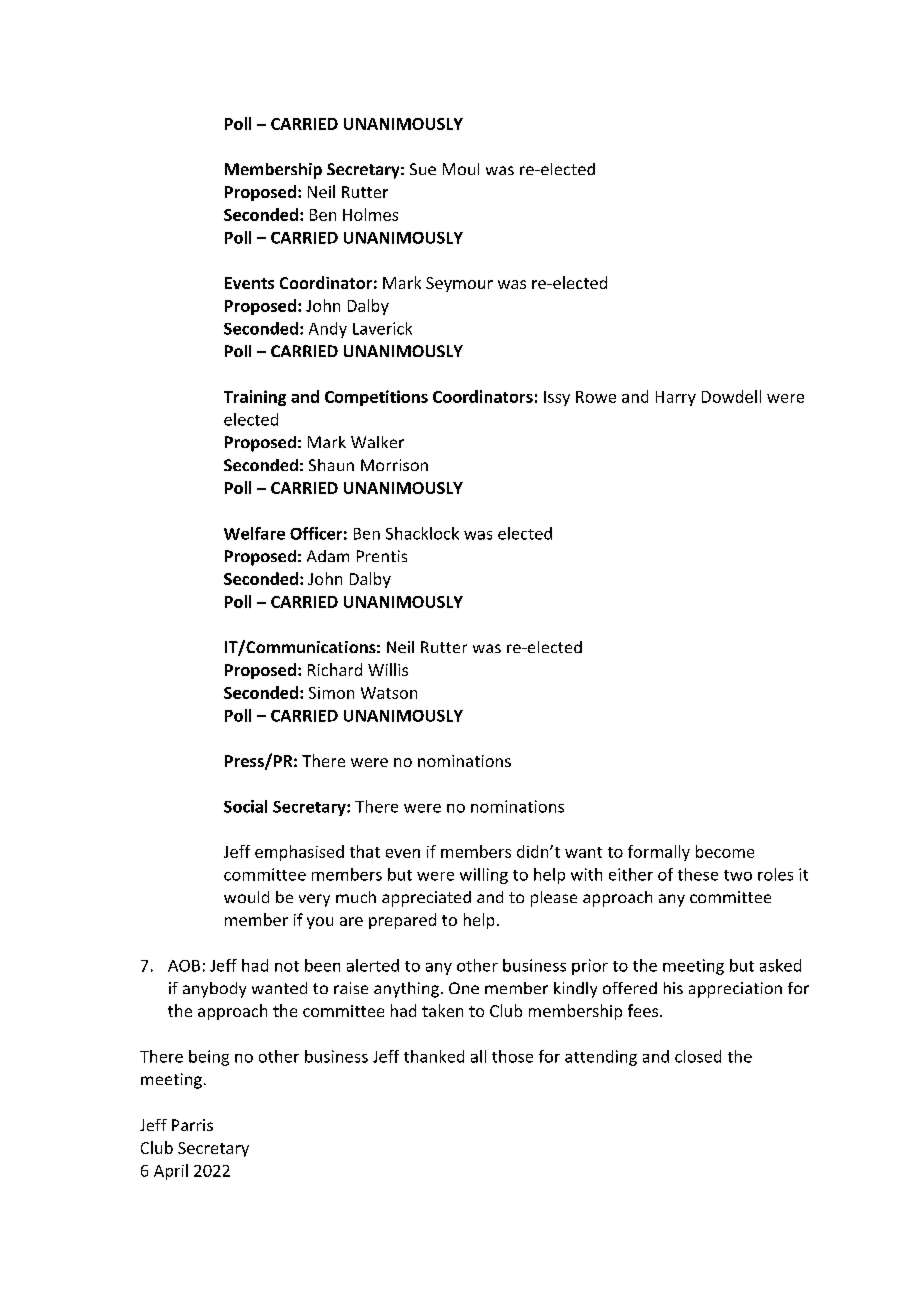  I want to click on Welfare, so click(254, 533).
